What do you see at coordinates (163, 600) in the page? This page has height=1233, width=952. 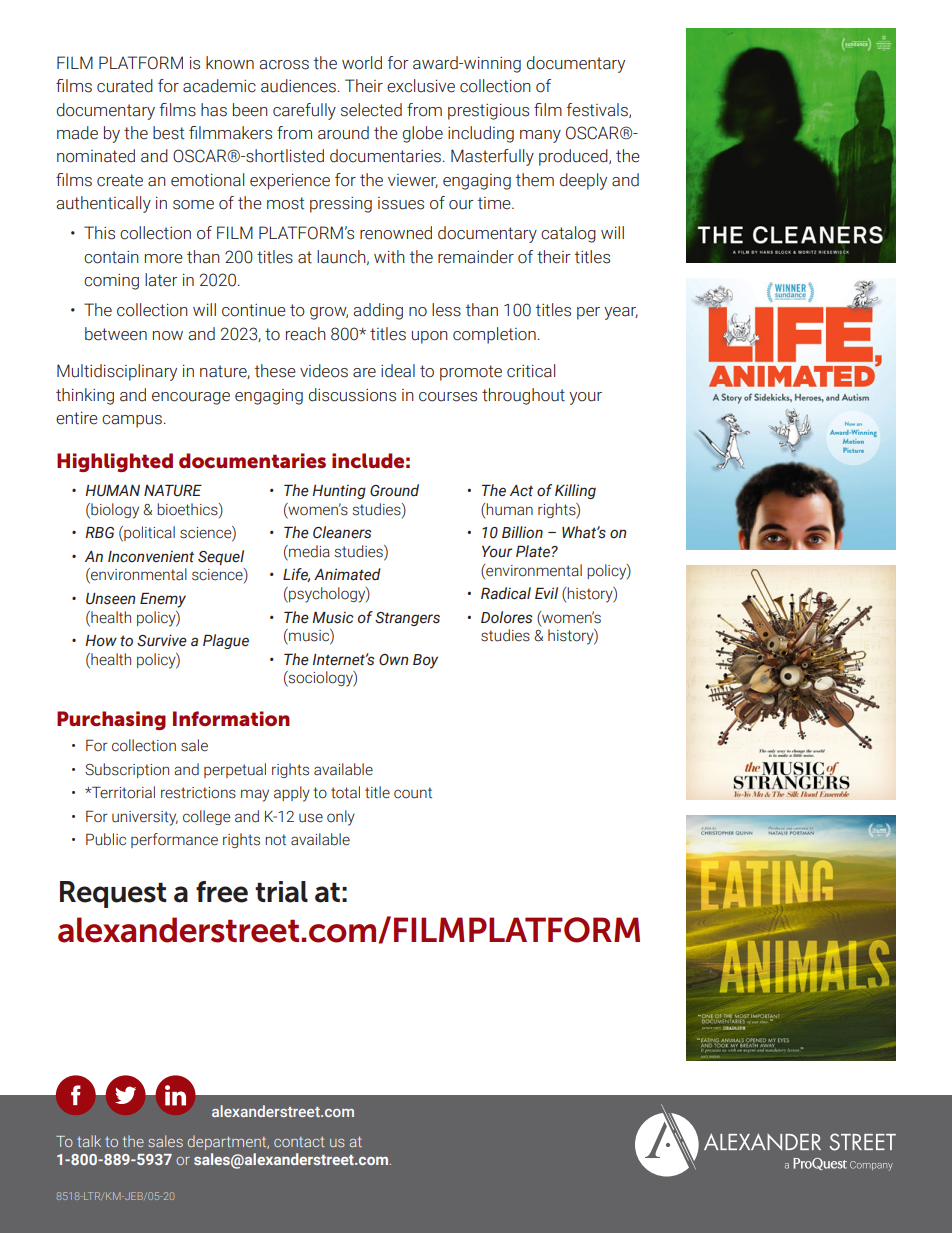 I see `Enemy` at bounding box center [163, 600].
